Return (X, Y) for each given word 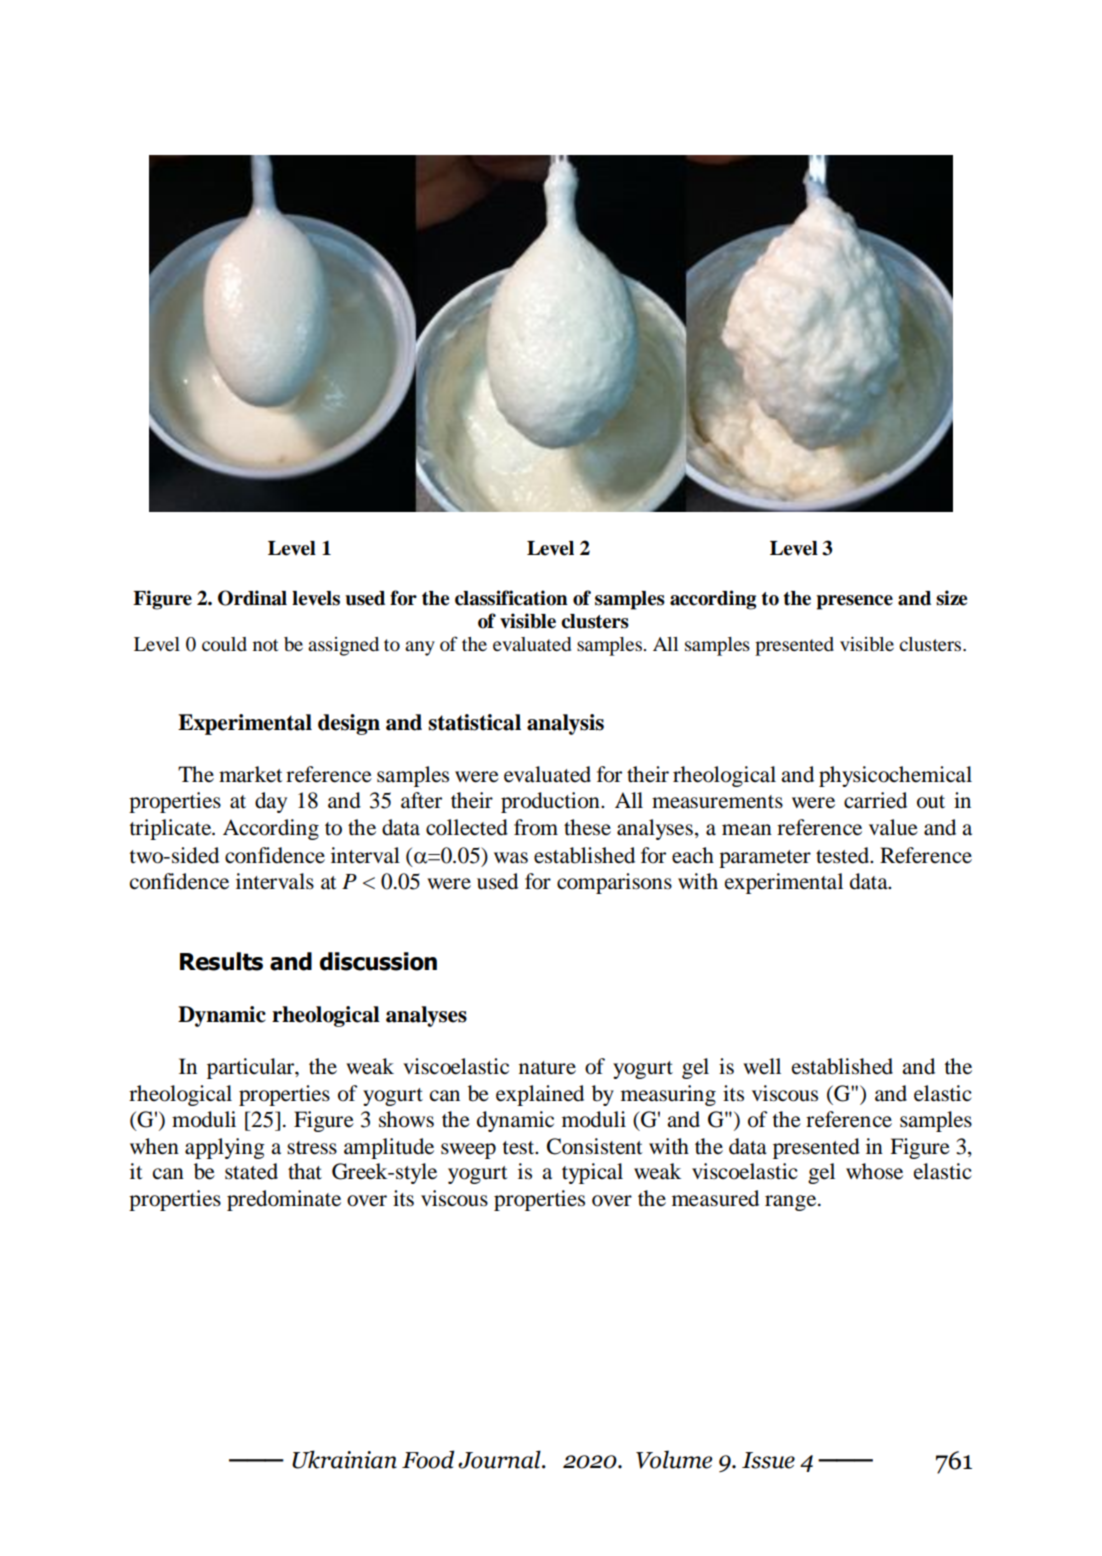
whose (874, 1171)
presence (854, 602)
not (265, 645)
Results (221, 961)
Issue (768, 1460)
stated (251, 1171)
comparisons (614, 883)
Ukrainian (344, 1459)
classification (511, 598)
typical (592, 1173)
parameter (765, 859)
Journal (500, 1459)
